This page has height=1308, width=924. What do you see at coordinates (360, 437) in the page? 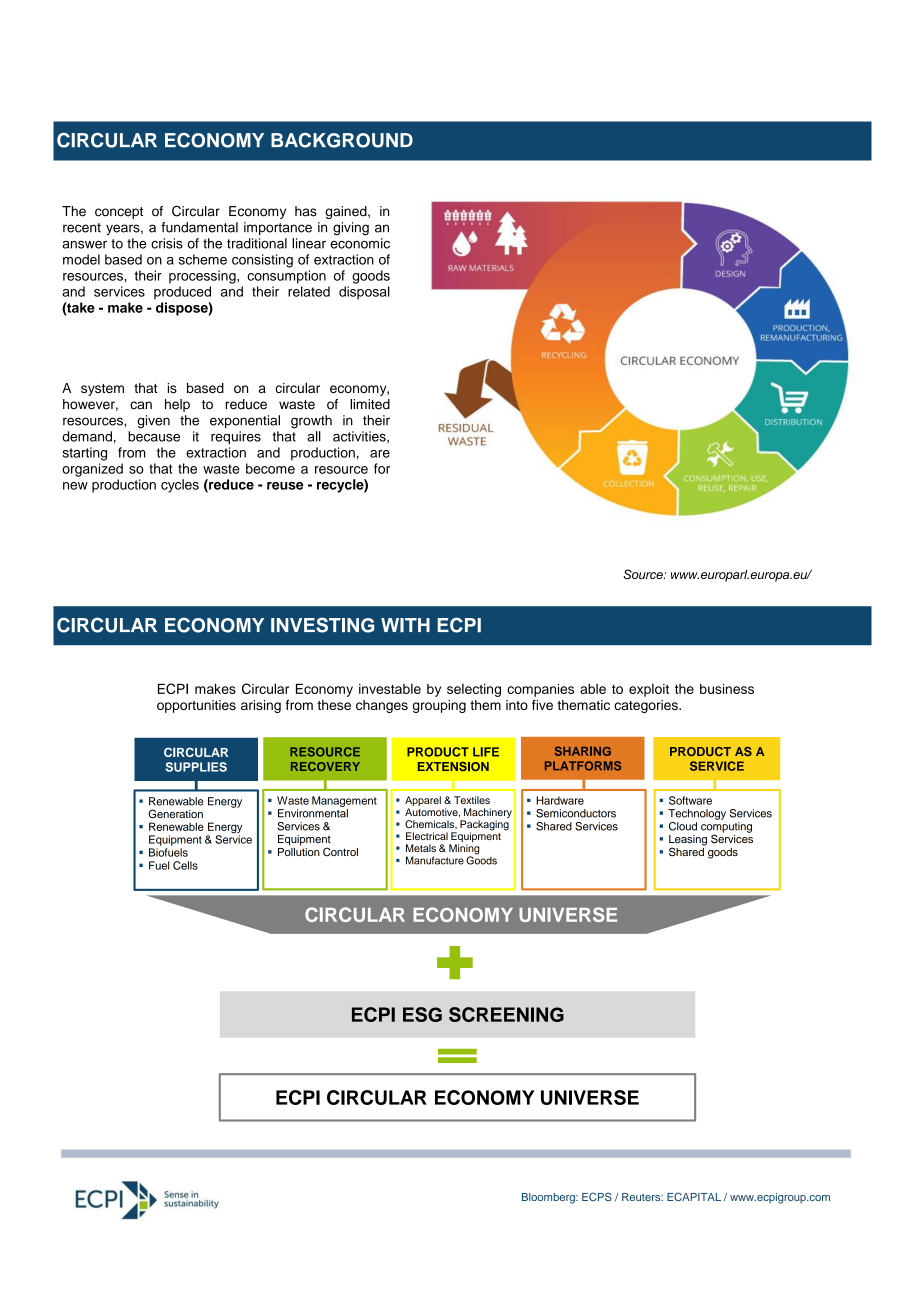
I see `activities` at bounding box center [360, 437].
